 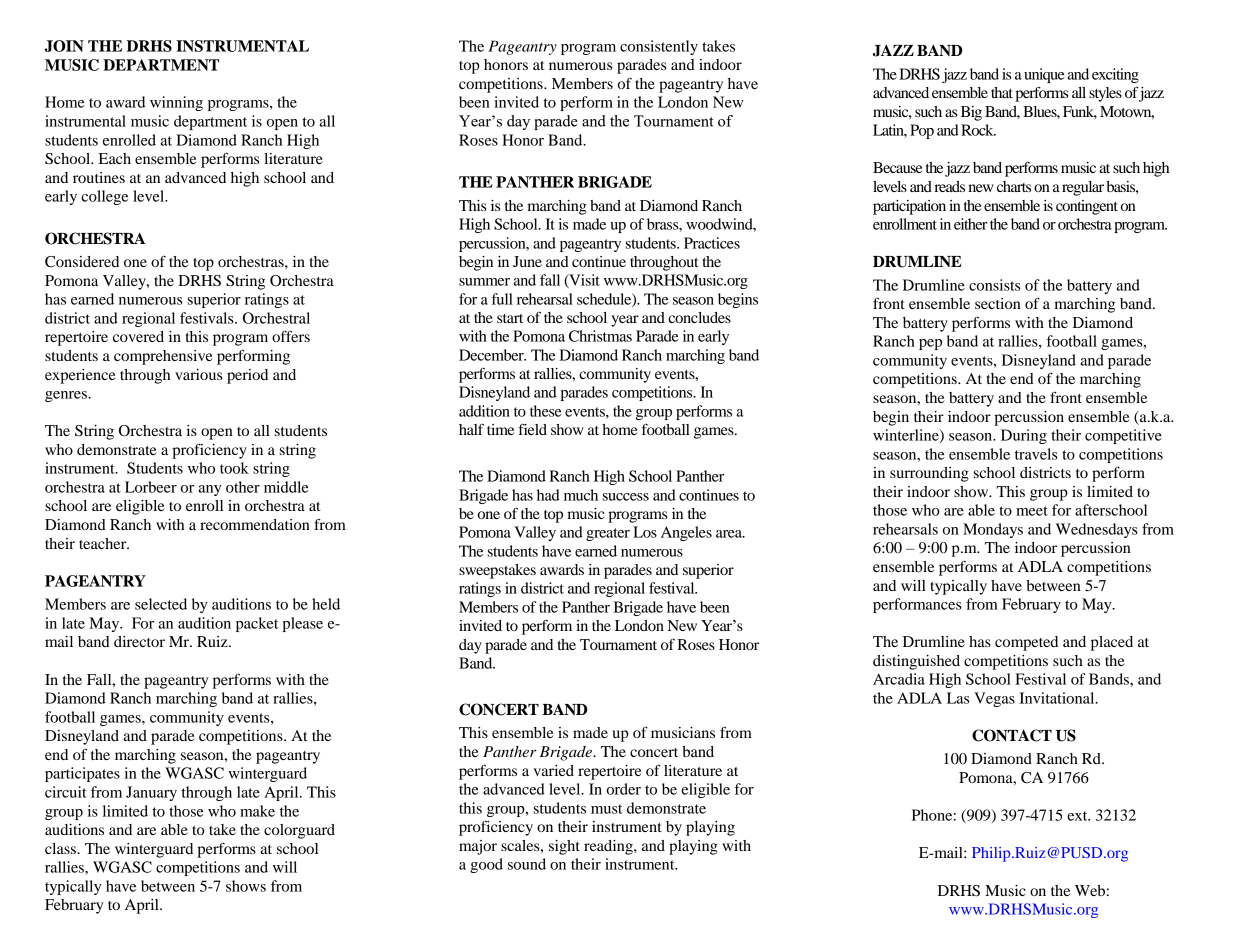 What do you see at coordinates (61, 848) in the screenshot?
I see `class` at bounding box center [61, 848].
